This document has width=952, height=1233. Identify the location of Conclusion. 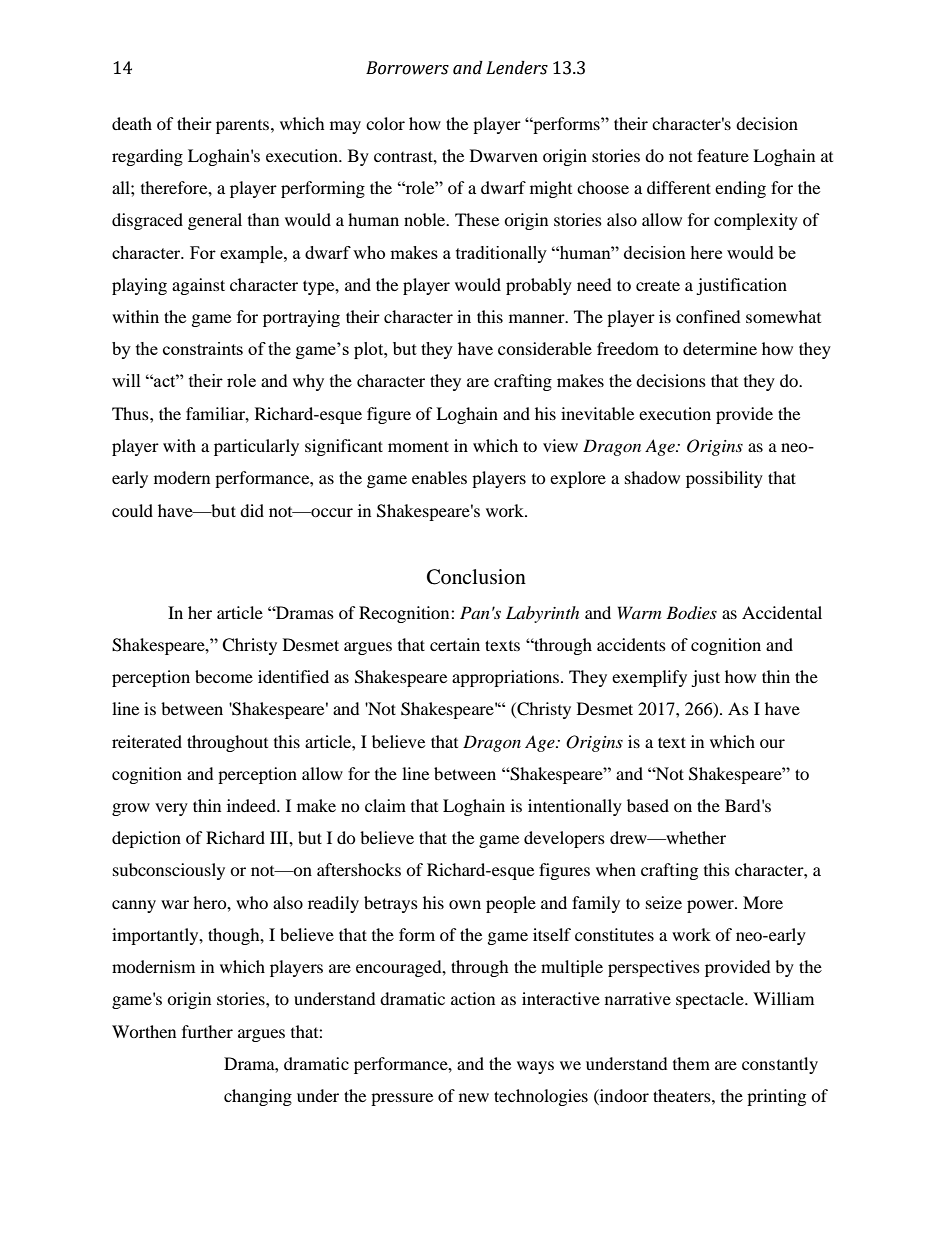
(476, 577).
